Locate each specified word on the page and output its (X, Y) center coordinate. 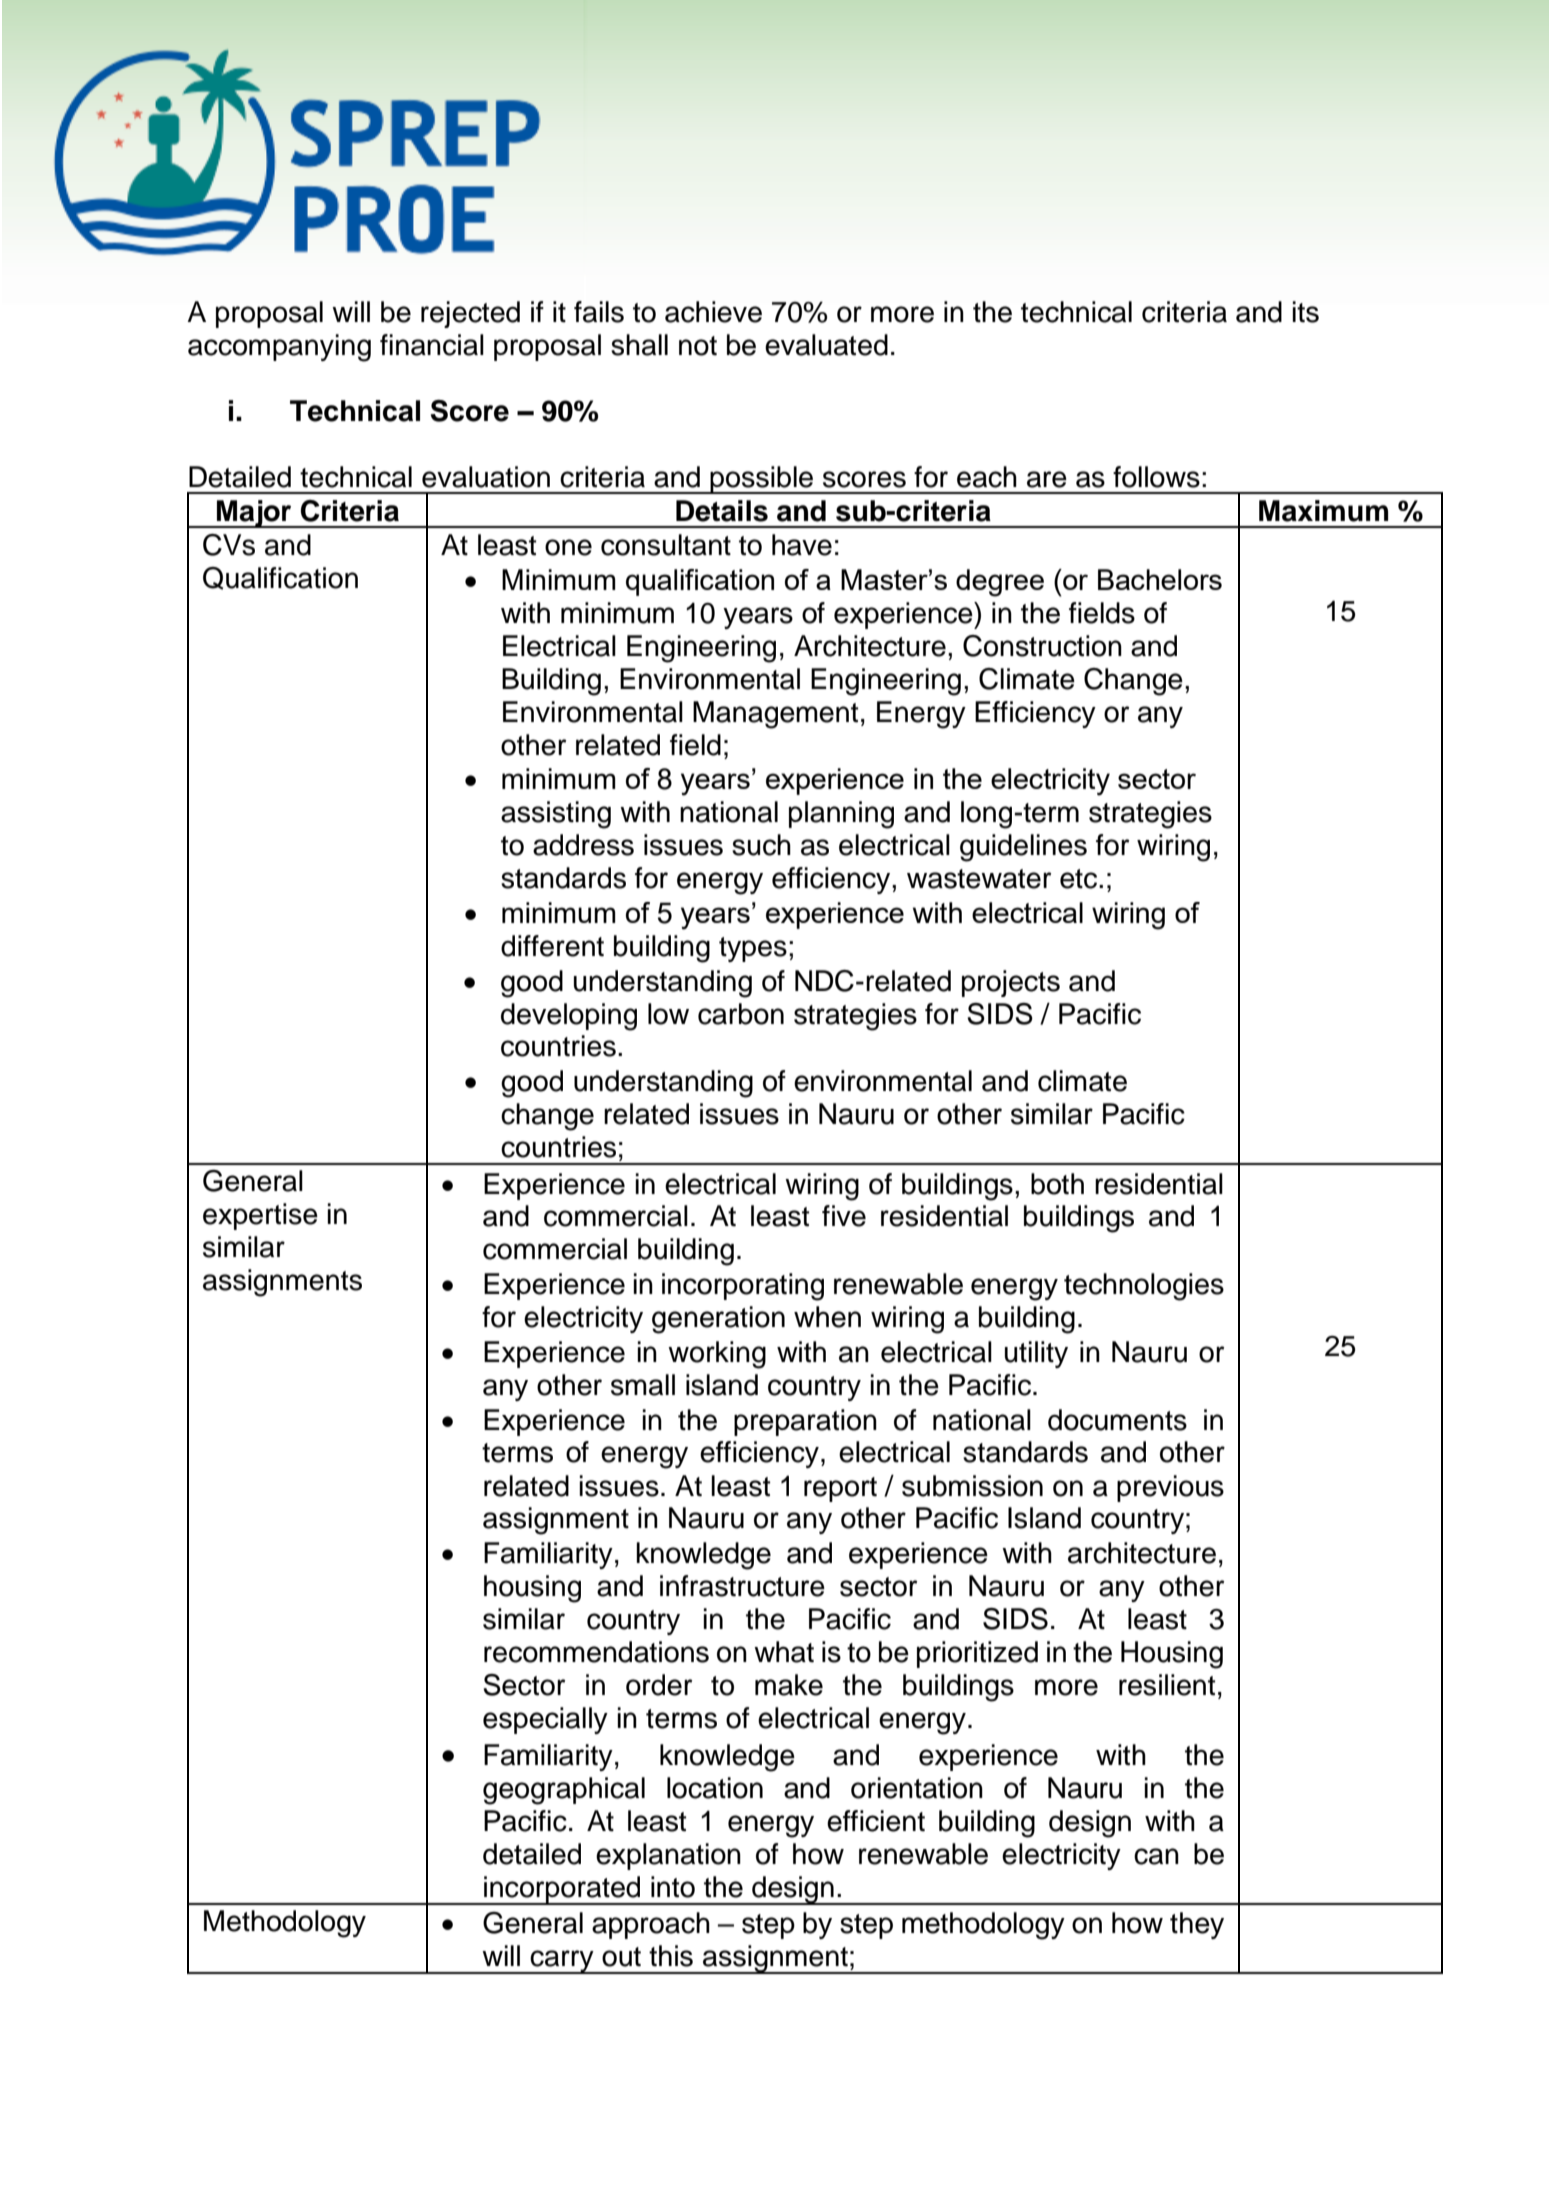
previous (1170, 1488)
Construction (1042, 646)
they (1197, 1925)
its (1305, 312)
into (673, 1887)
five (844, 1216)
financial (432, 345)
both (1057, 1184)
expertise (260, 1216)
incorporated (562, 1890)
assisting (556, 815)
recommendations (596, 1652)
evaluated (826, 345)
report (840, 1489)
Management (775, 715)
